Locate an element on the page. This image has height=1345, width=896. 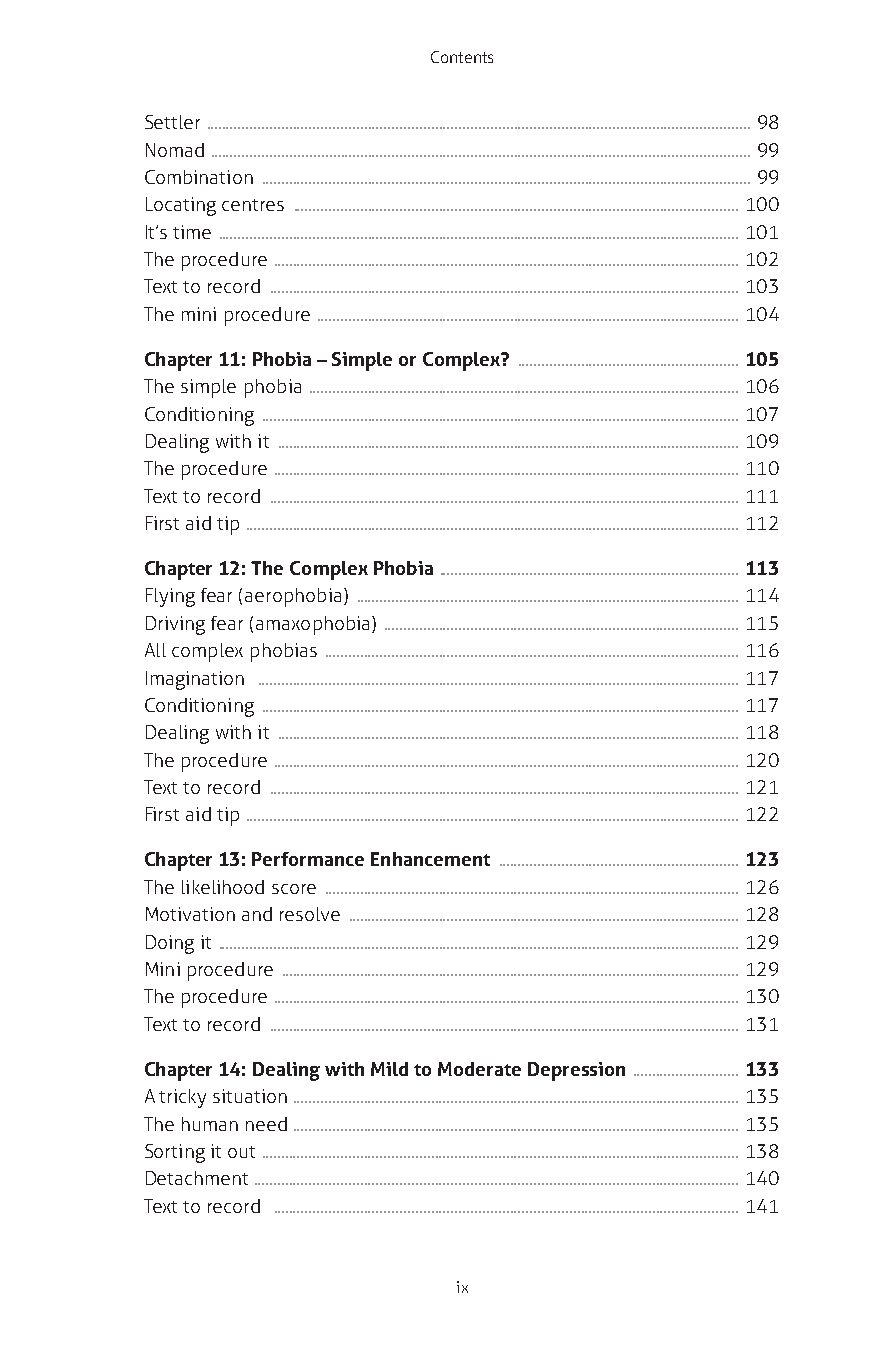
centres is located at coordinates (253, 205).
